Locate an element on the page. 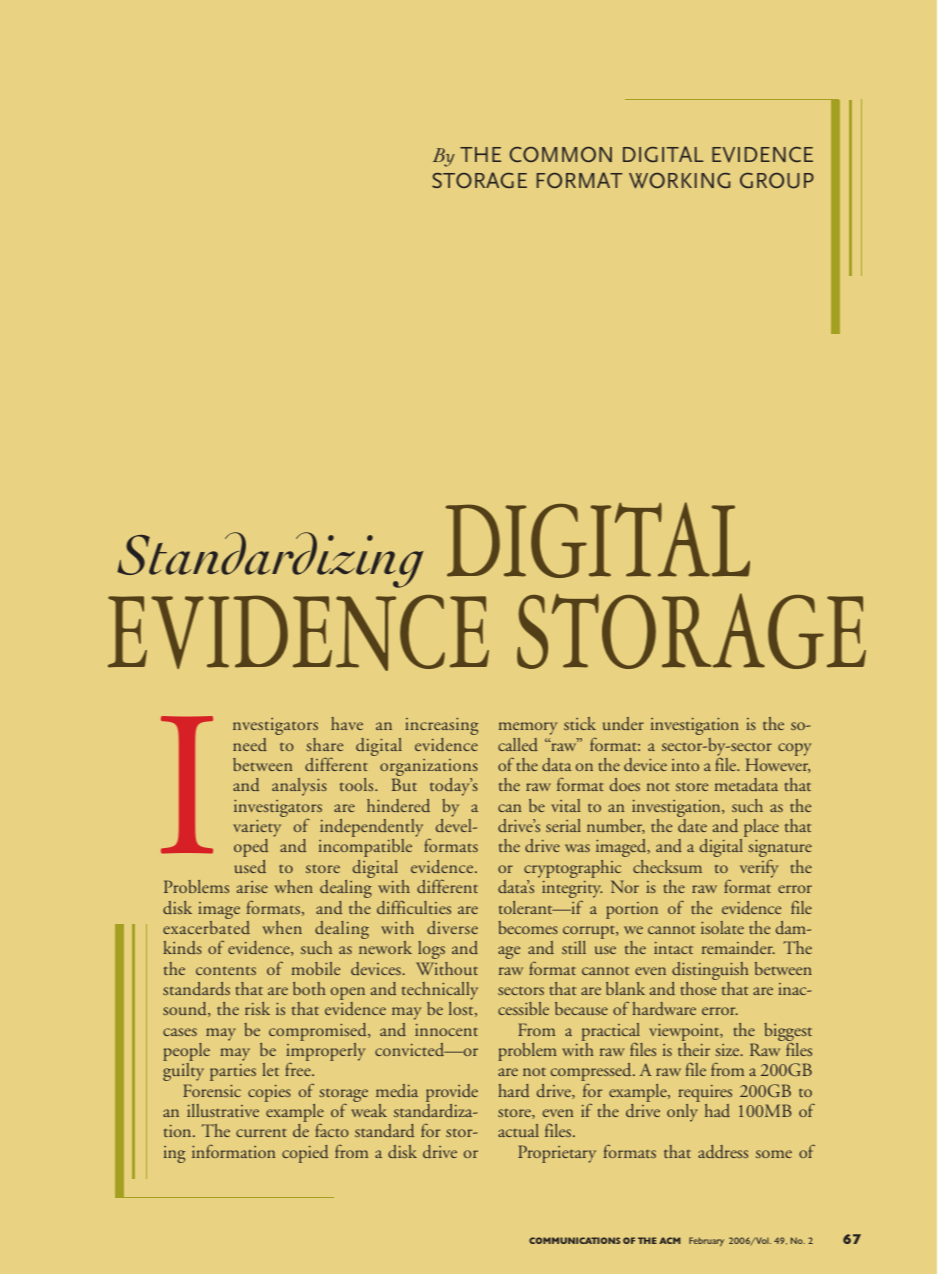 Image resolution: width=952 pixels, height=1274 pixels. memory is located at coordinates (528, 728).
